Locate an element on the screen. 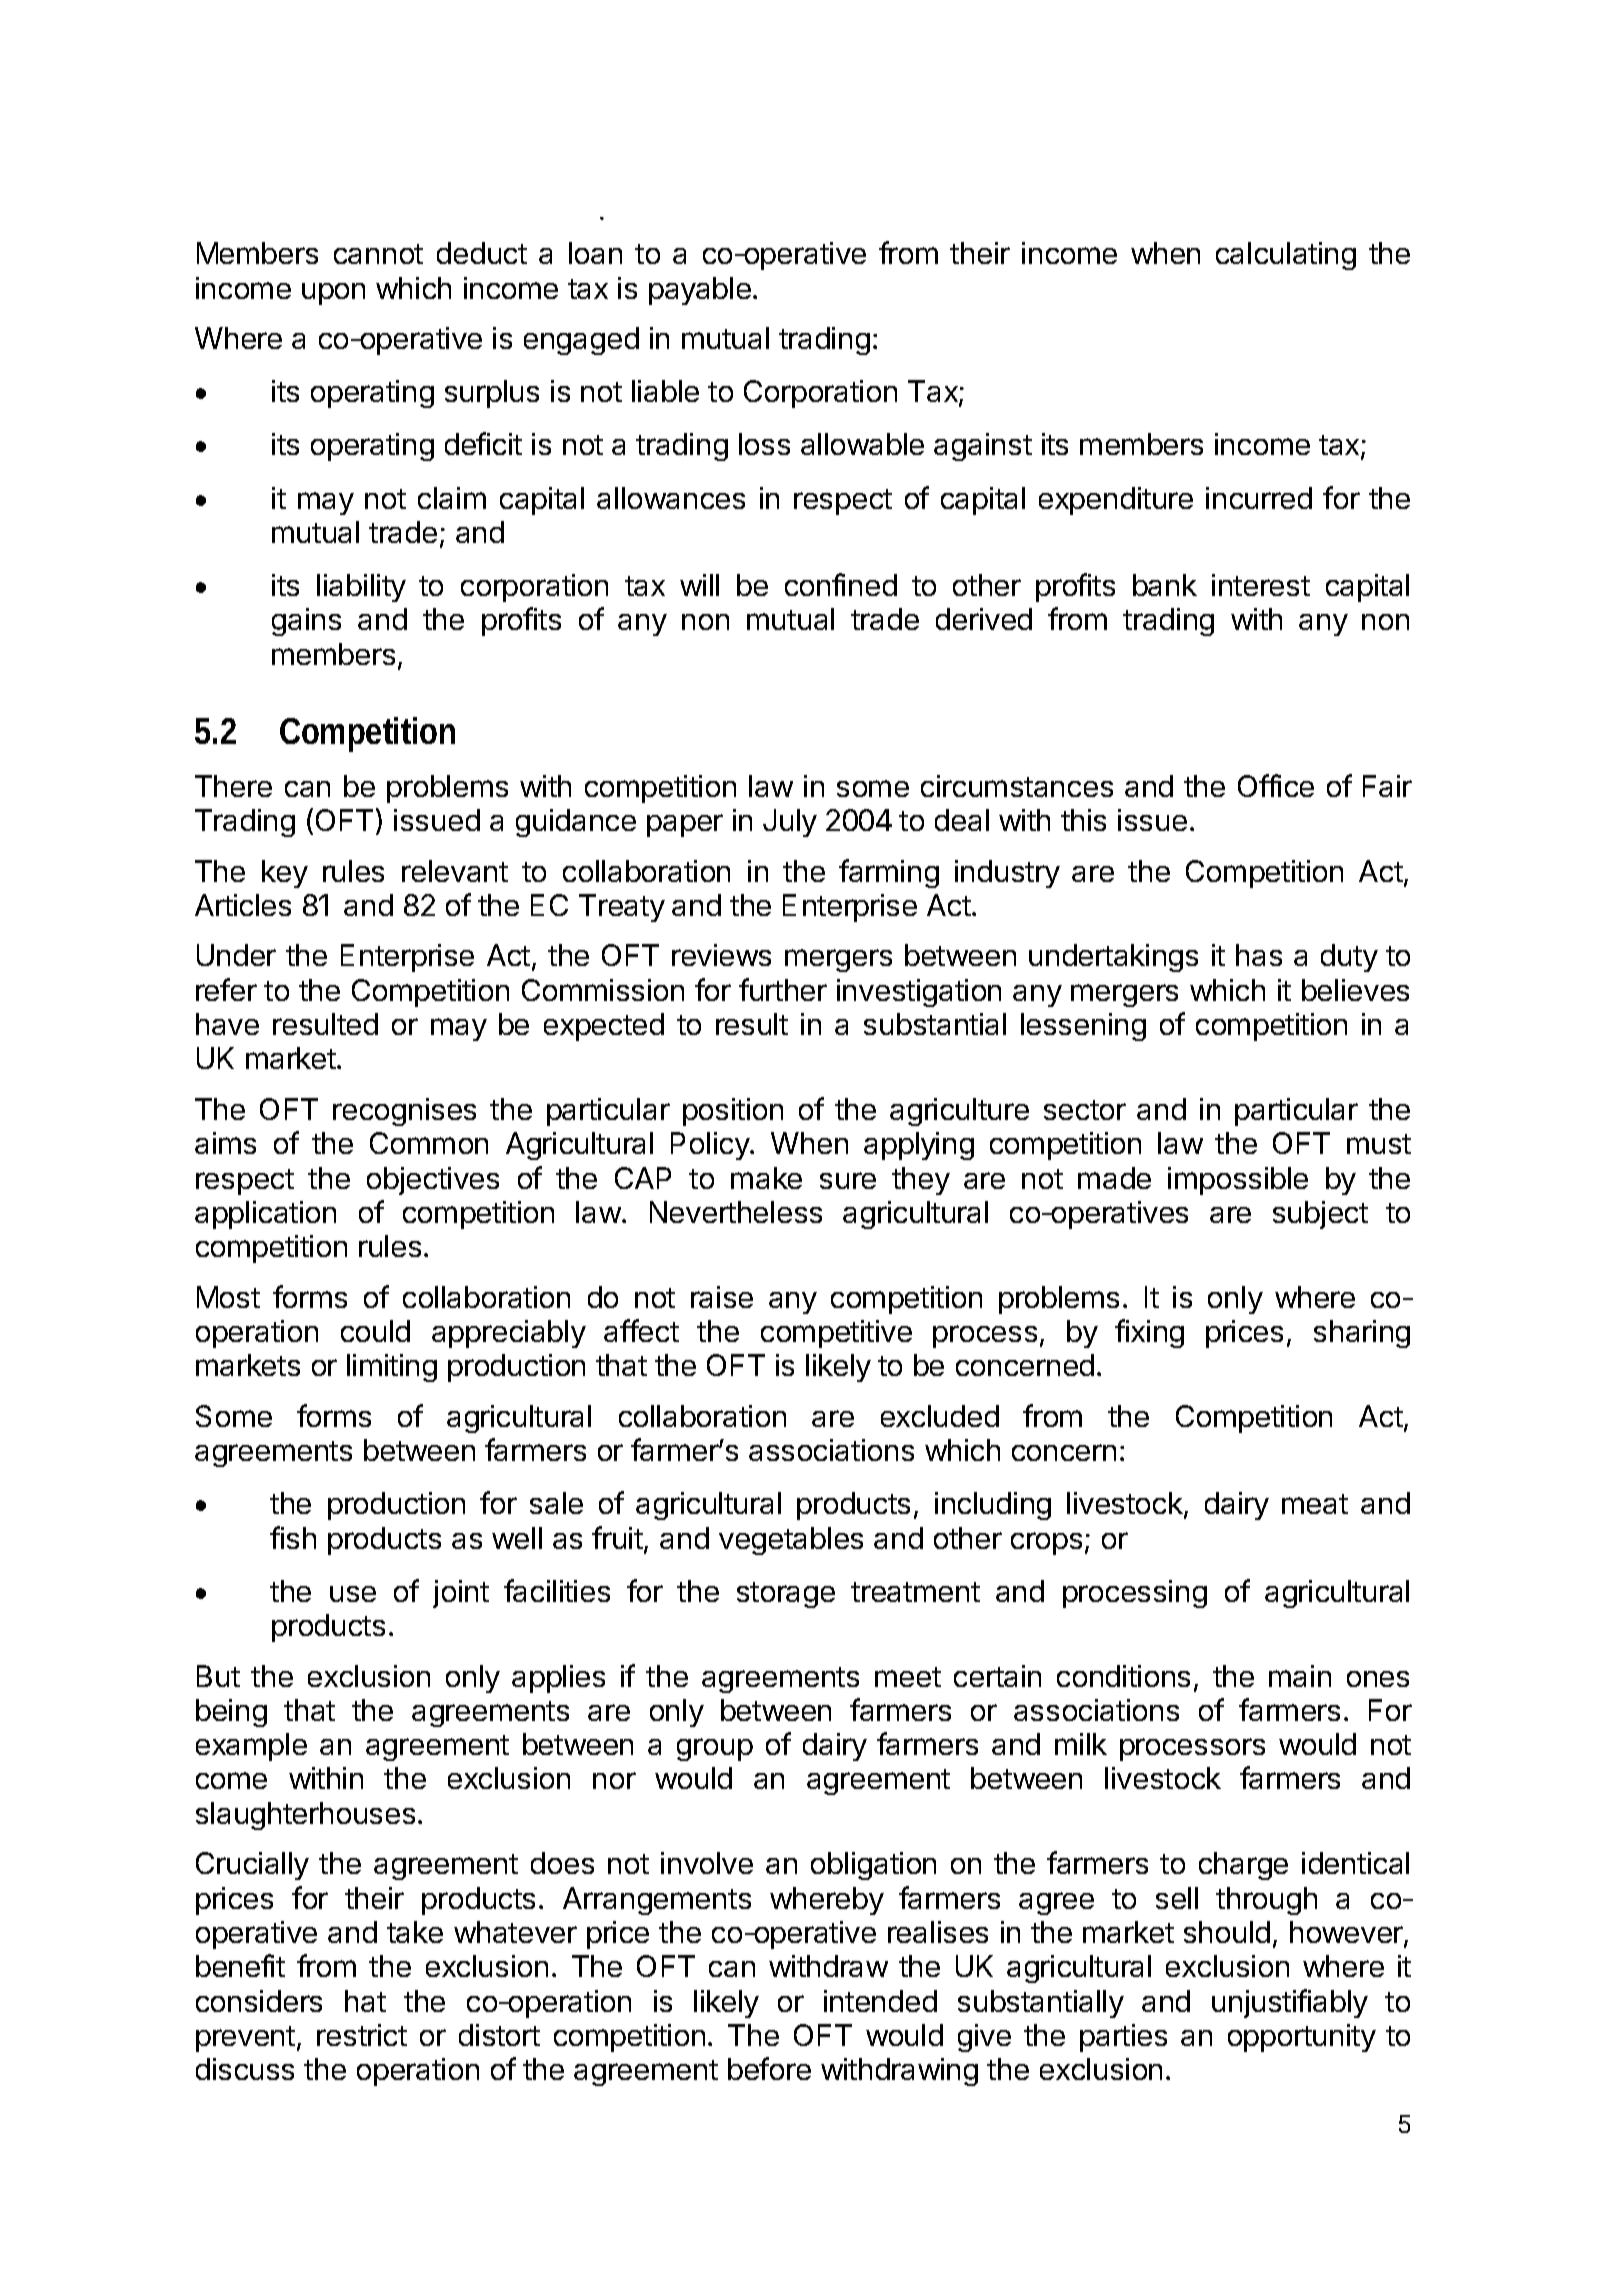 This screenshot has height=2272, width=1605. meat is located at coordinates (1315, 1504).
